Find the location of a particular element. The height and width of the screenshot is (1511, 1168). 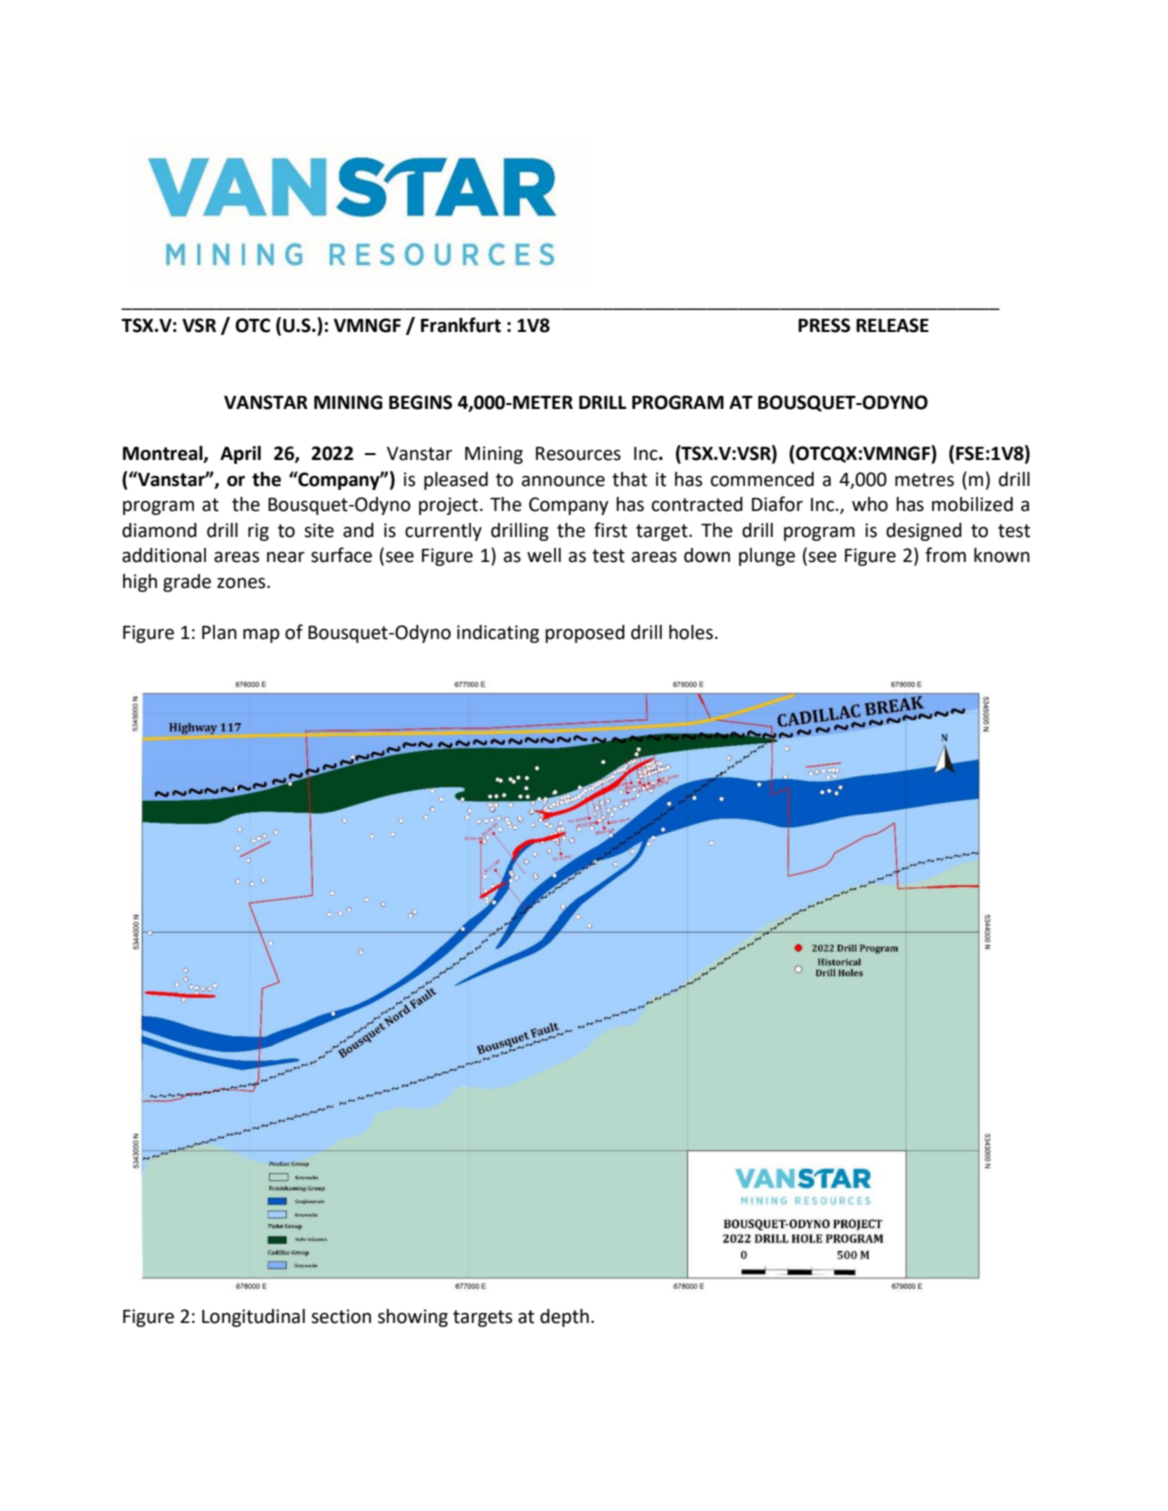

April is located at coordinates (240, 455).
